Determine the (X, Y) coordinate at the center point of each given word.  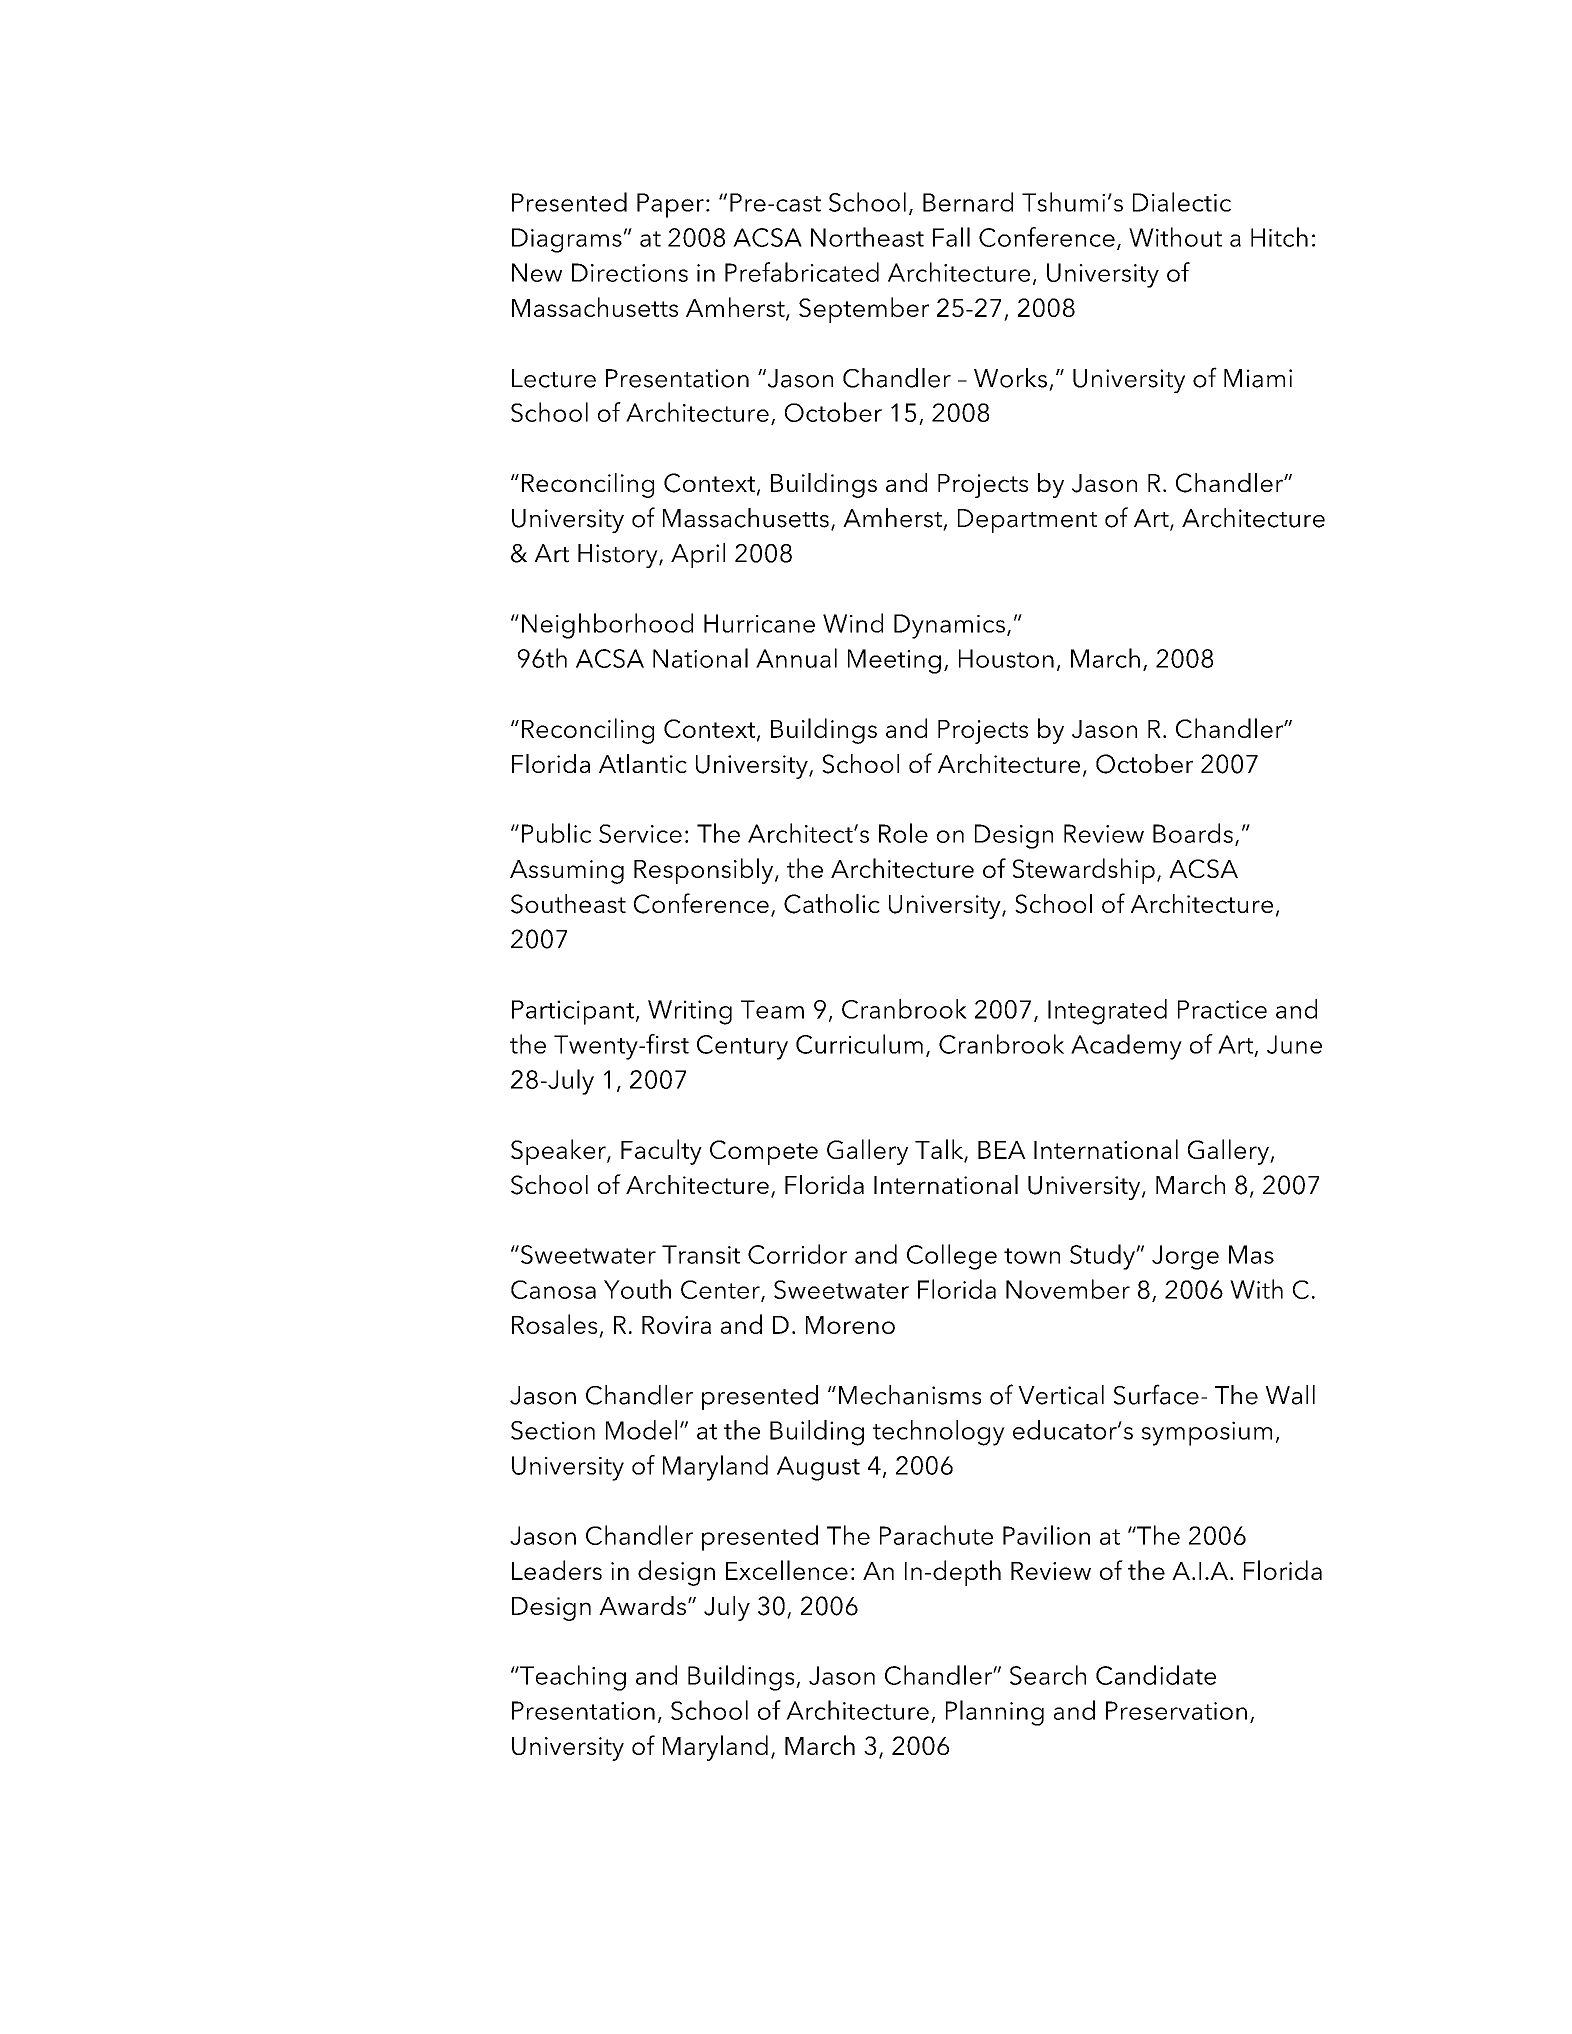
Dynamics (949, 626)
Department (1027, 521)
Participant (574, 1012)
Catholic (832, 904)
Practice (1222, 1009)
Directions (630, 272)
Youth (637, 1289)
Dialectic (1182, 202)
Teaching (572, 1678)
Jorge (1185, 1257)
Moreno (850, 1325)
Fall (951, 237)
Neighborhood (607, 626)
